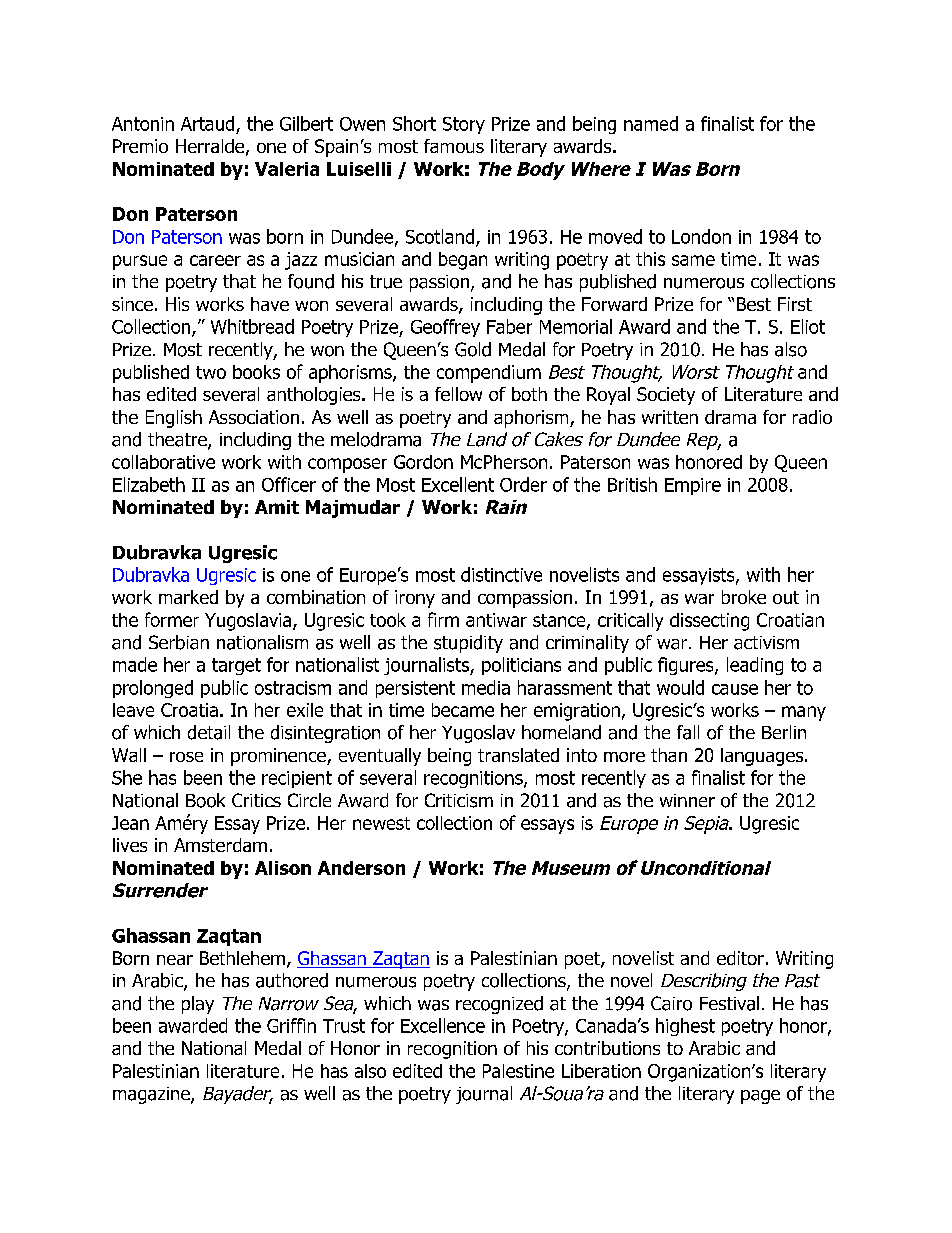 This page has width=952, height=1233. I want to click on broke, so click(744, 597).
